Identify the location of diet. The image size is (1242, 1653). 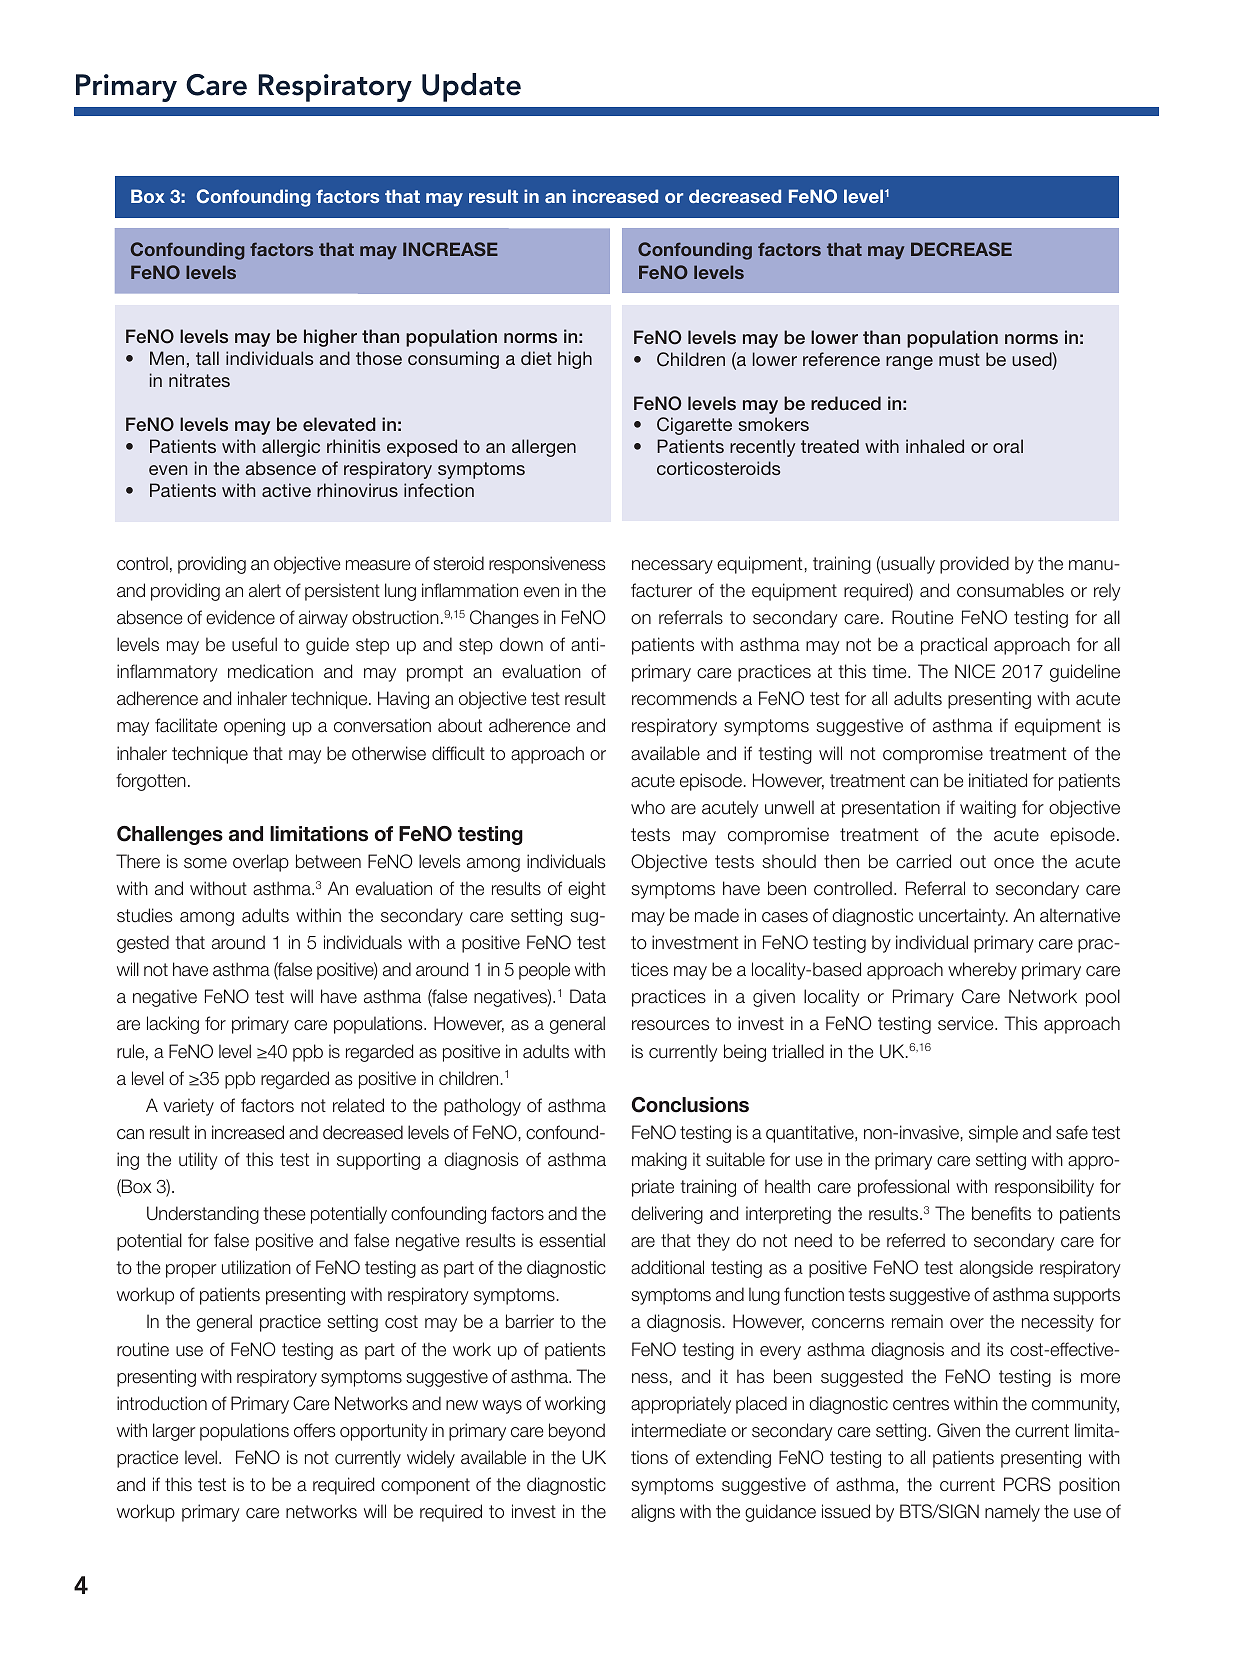
(536, 358).
